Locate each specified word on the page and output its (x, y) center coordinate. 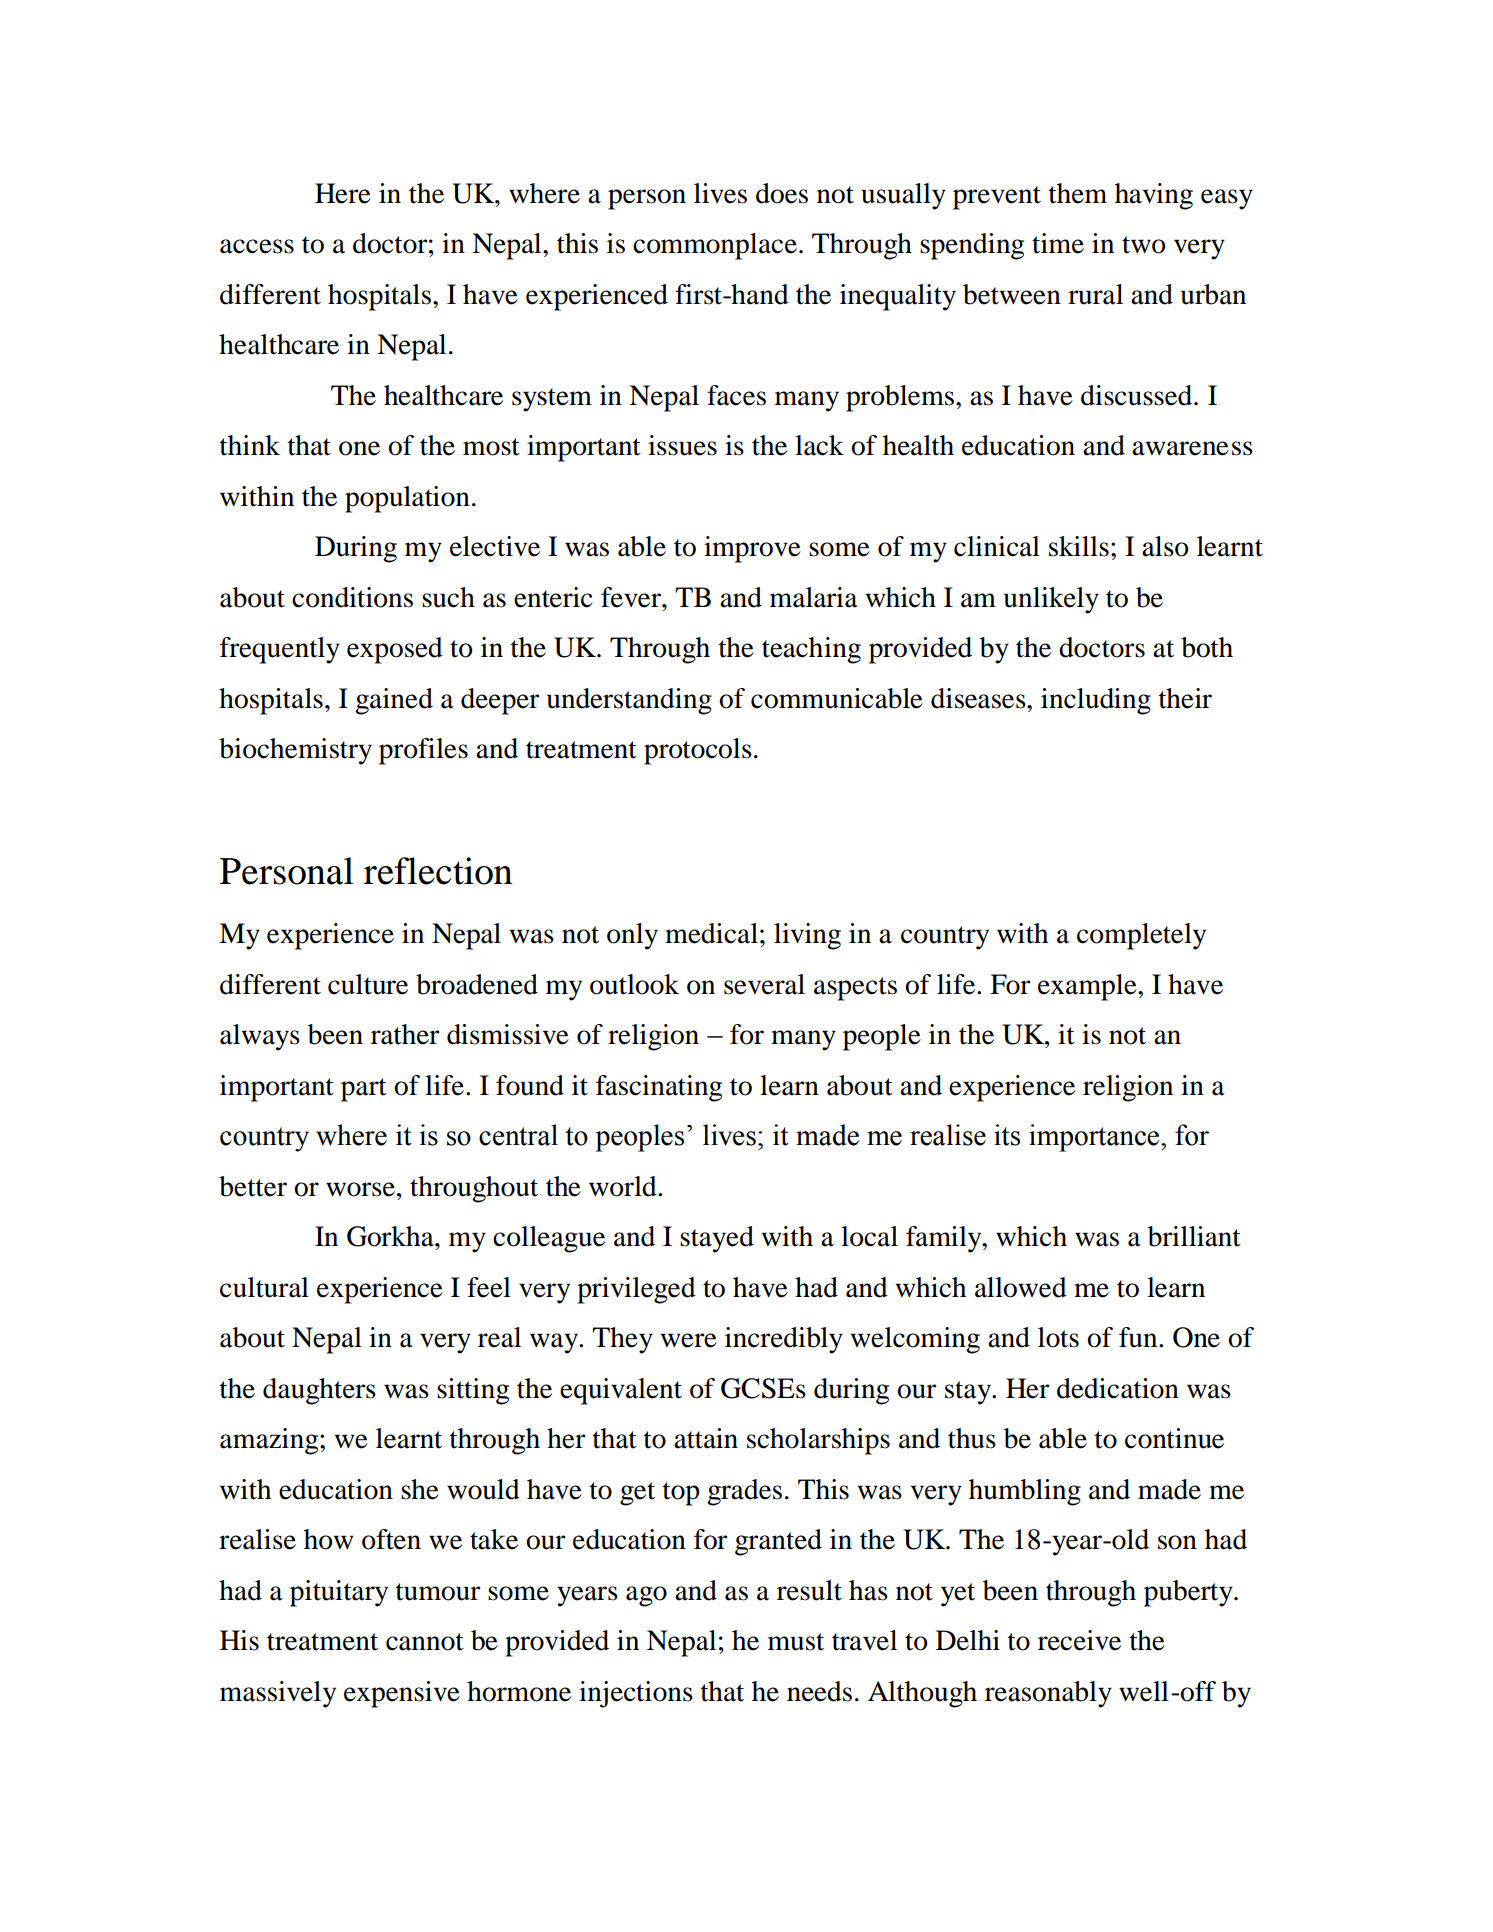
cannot (425, 1642)
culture (368, 984)
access (257, 246)
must (796, 1642)
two (1144, 245)
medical (711, 933)
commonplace (715, 246)
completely (1141, 936)
